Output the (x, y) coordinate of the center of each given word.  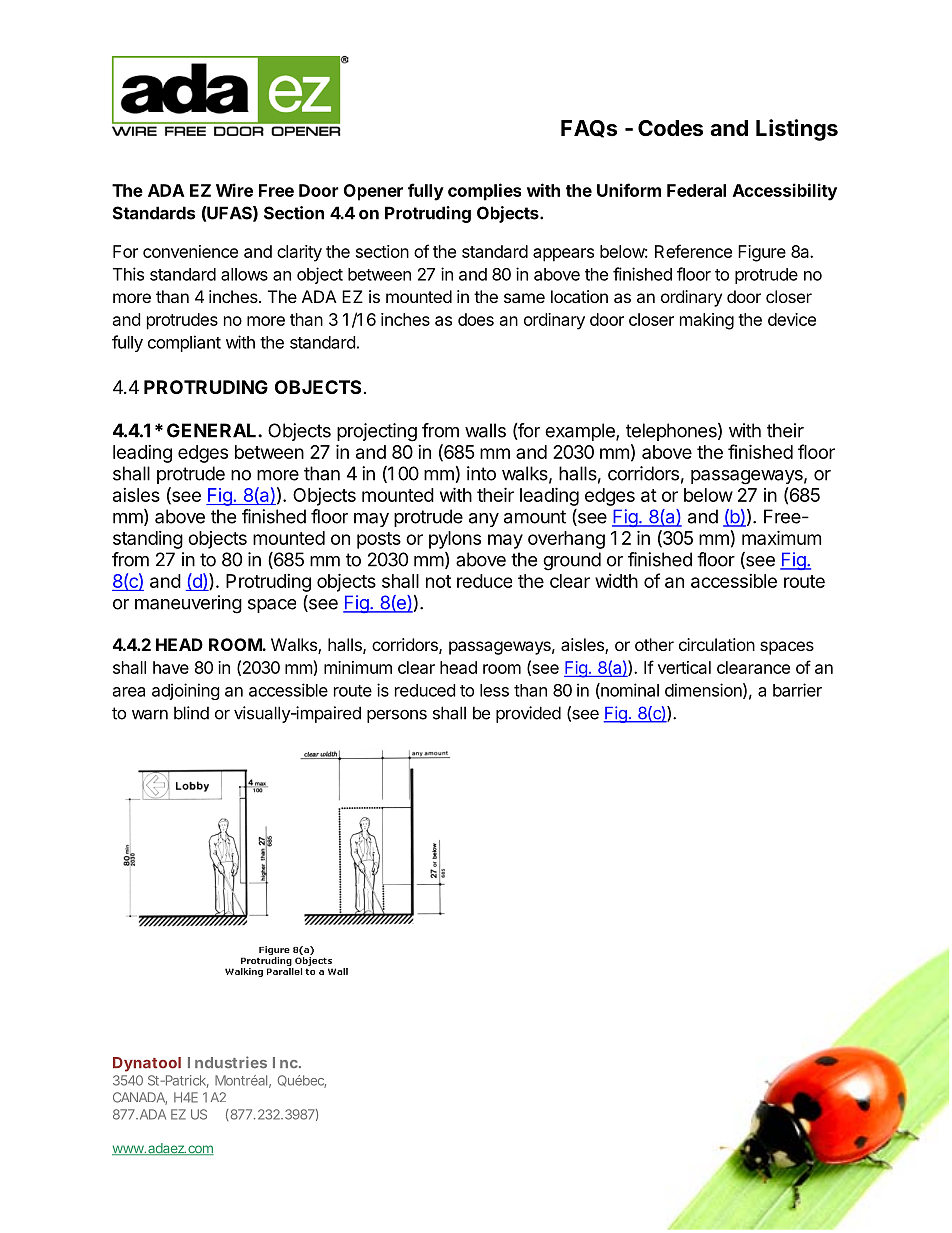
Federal (696, 190)
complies (484, 192)
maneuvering (188, 604)
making (707, 321)
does (476, 319)
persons (397, 716)
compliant (184, 343)
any (484, 520)
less (494, 690)
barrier (797, 690)
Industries (227, 1062)
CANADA (140, 1098)
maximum (781, 537)
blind (191, 713)
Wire (234, 190)
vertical (684, 667)
